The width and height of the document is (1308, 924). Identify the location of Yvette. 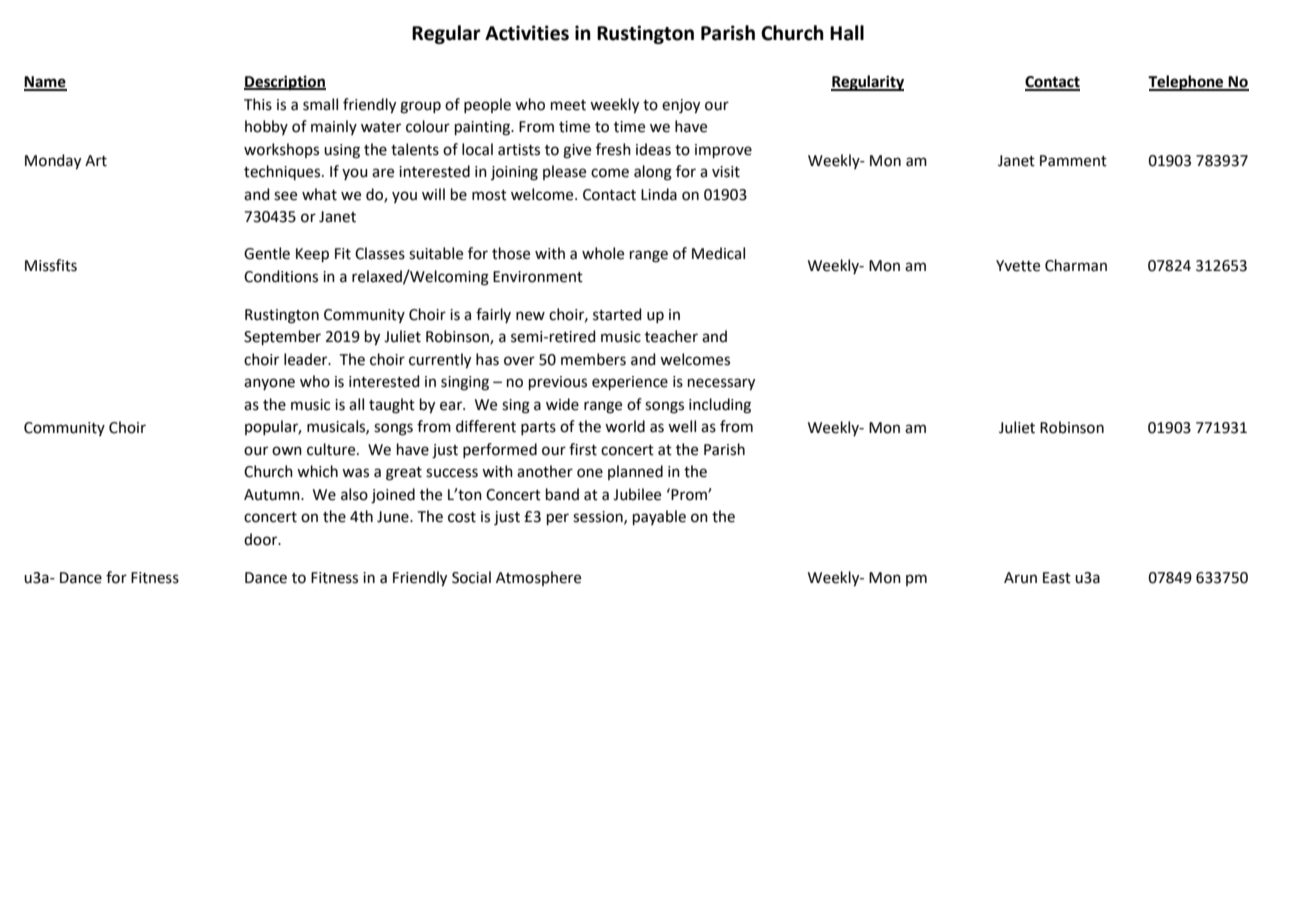
(1018, 266).
